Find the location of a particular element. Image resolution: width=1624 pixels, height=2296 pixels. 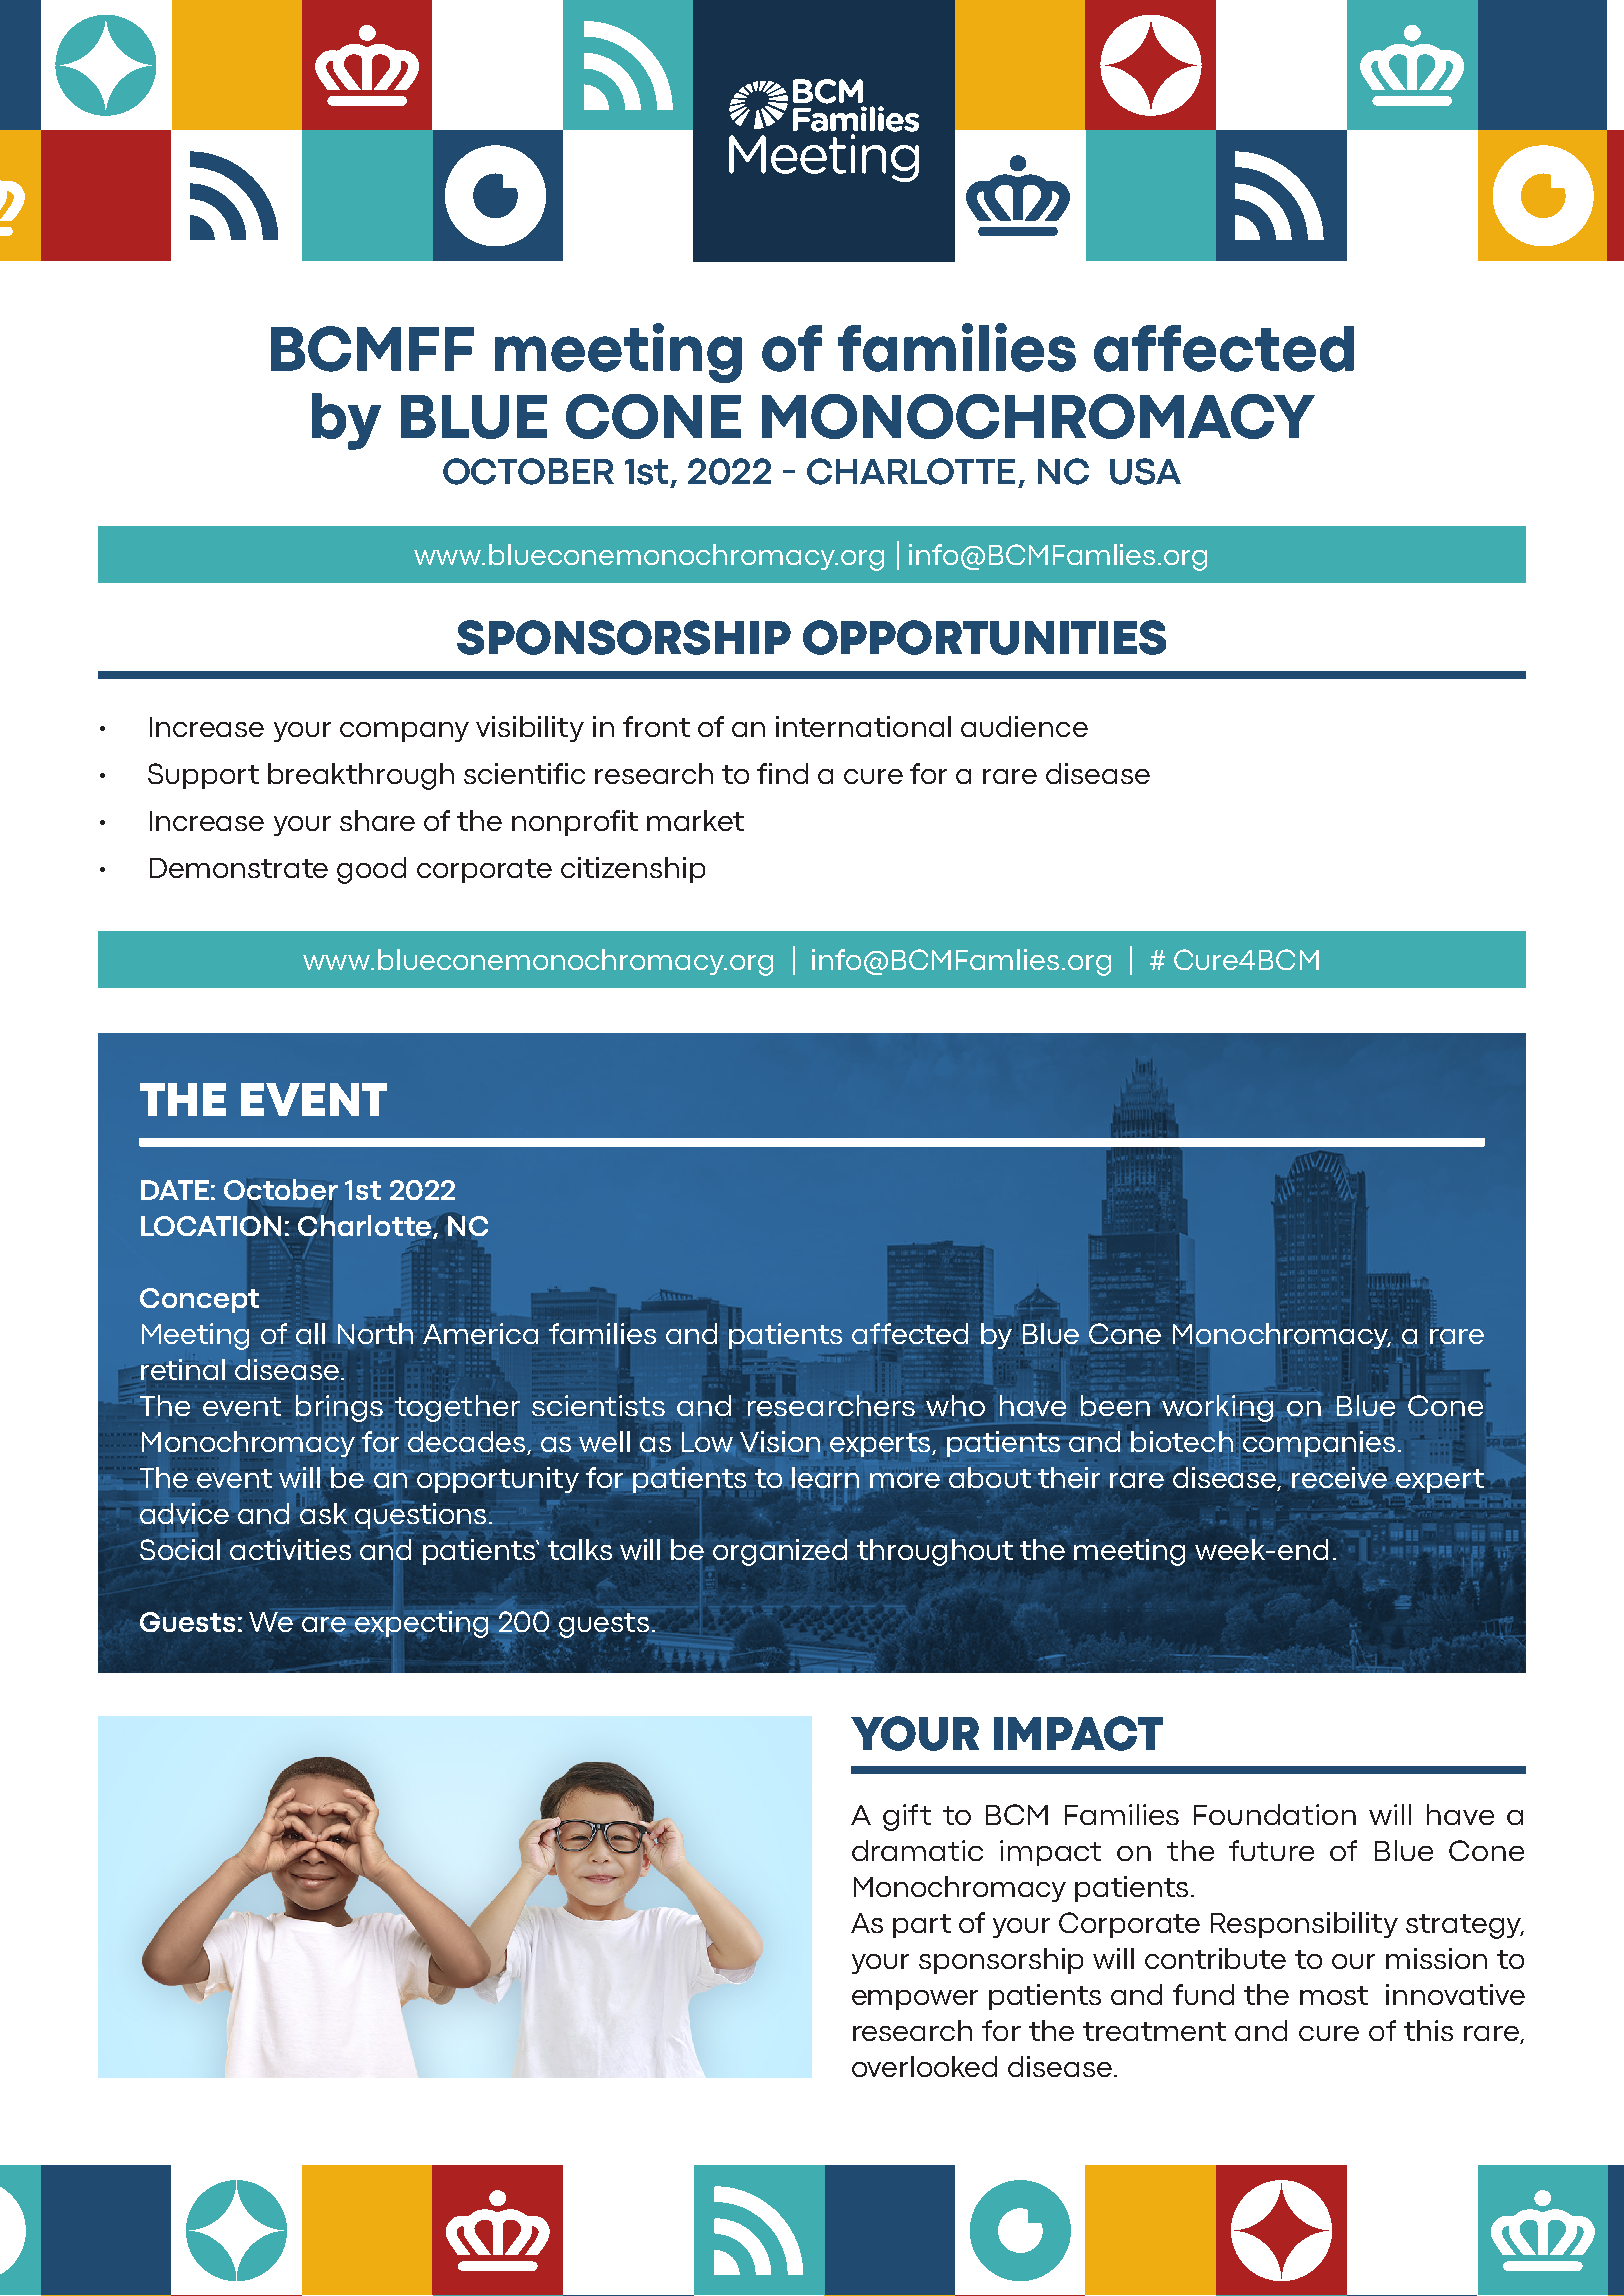

empower is located at coordinates (915, 2000).
